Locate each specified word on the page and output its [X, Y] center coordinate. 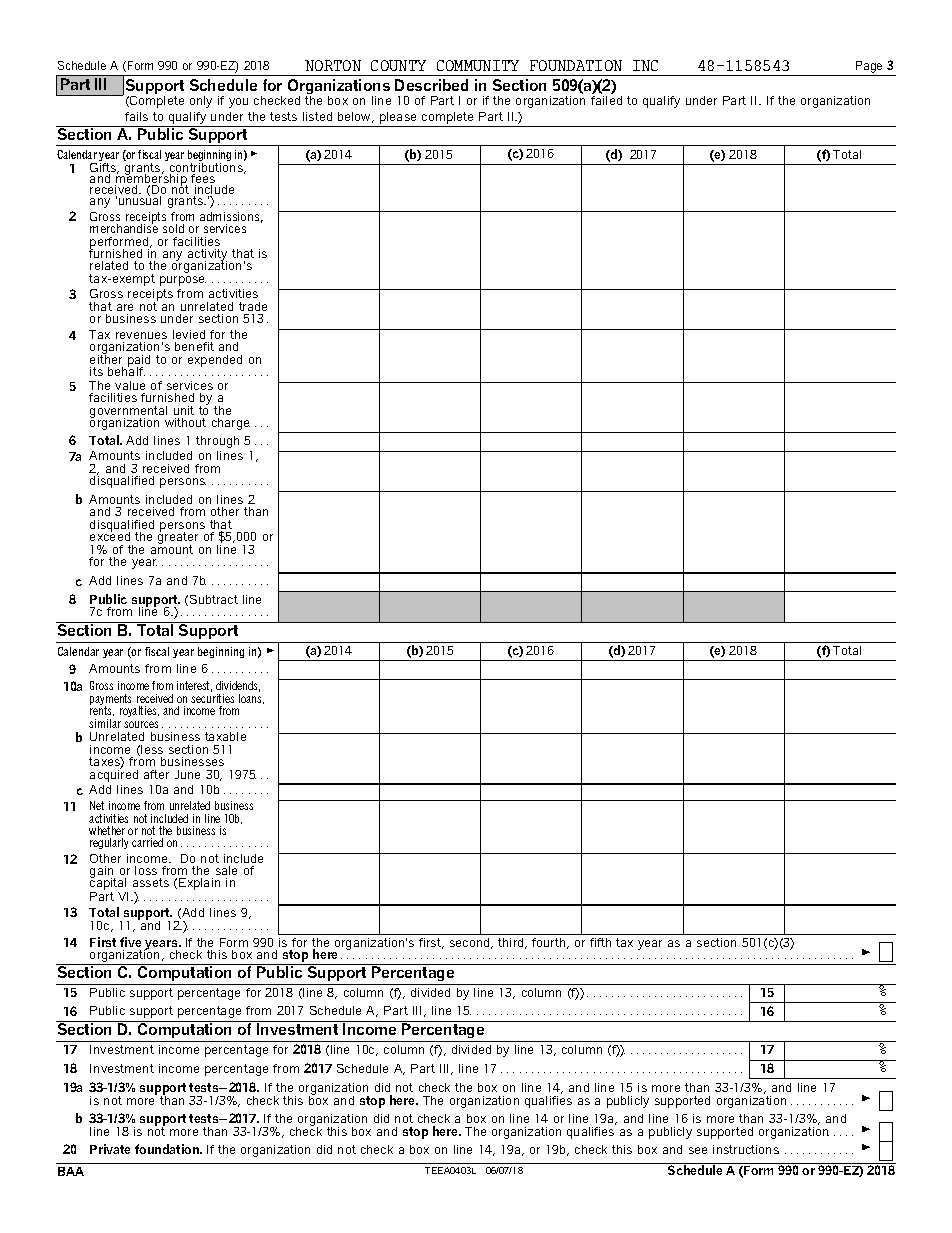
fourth [550, 943]
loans [251, 697]
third [512, 943]
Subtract [214, 599]
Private [110, 1149]
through [217, 442]
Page [869, 67]
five [130, 942]
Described [431, 85]
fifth [600, 942]
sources [141, 724]
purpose [183, 281]
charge [231, 424]
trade [253, 306]
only [201, 102]
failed [606, 100]
